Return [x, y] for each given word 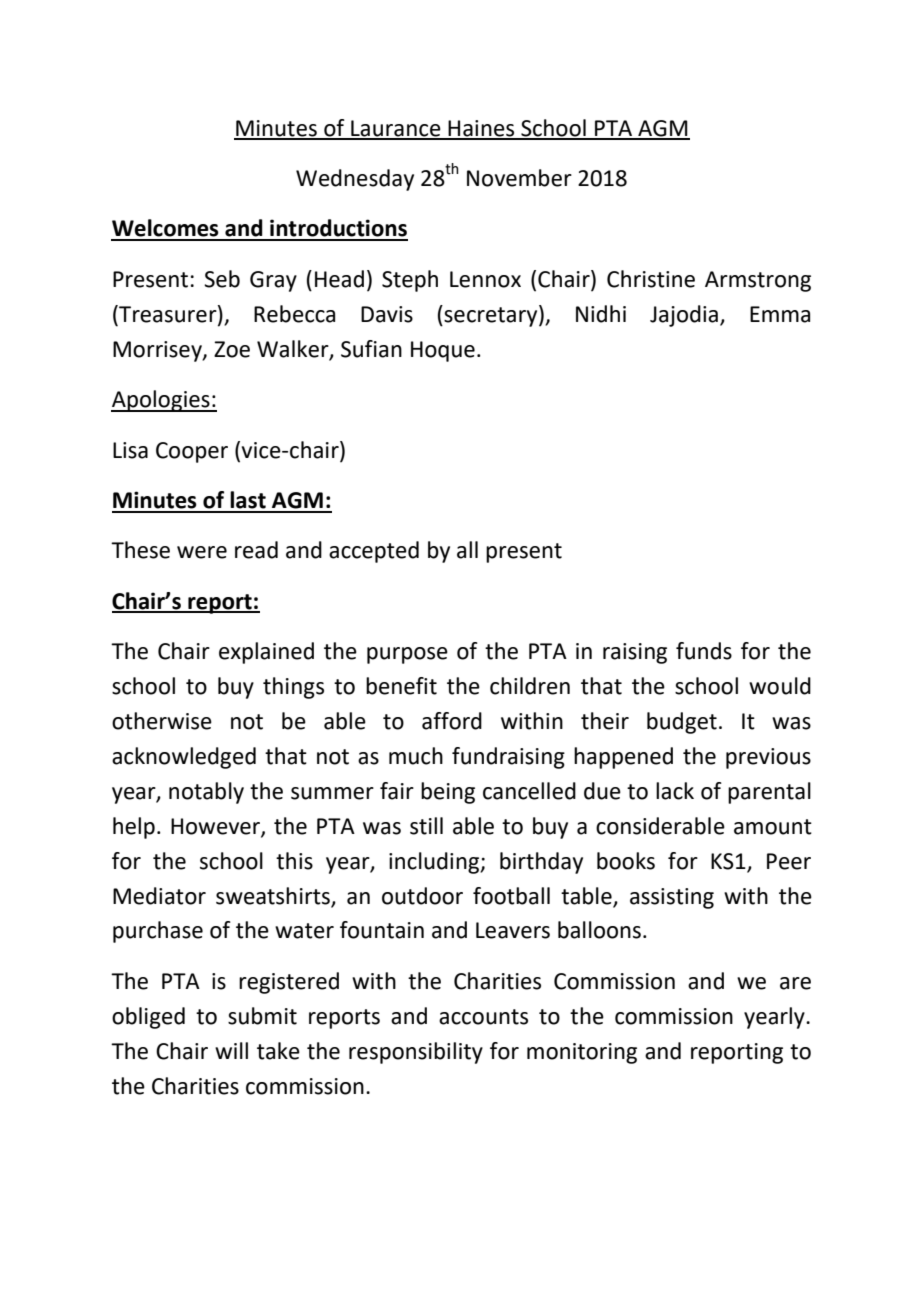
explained [266, 653]
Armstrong [758, 281]
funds [704, 651]
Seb [222, 279]
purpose [407, 655]
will [231, 1050]
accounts [483, 1017]
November [519, 178]
